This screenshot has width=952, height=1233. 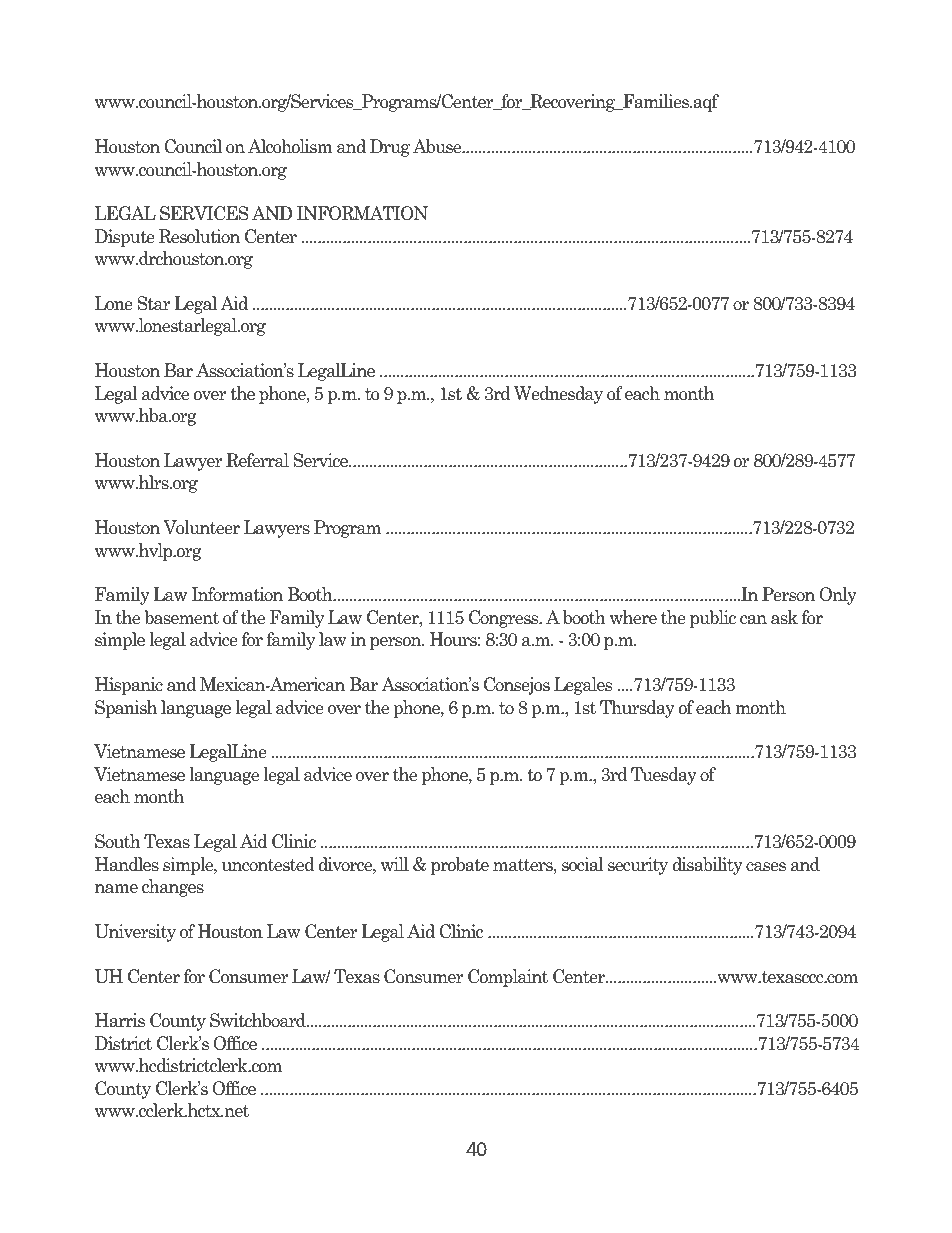 I want to click on Complaint, so click(x=508, y=978).
